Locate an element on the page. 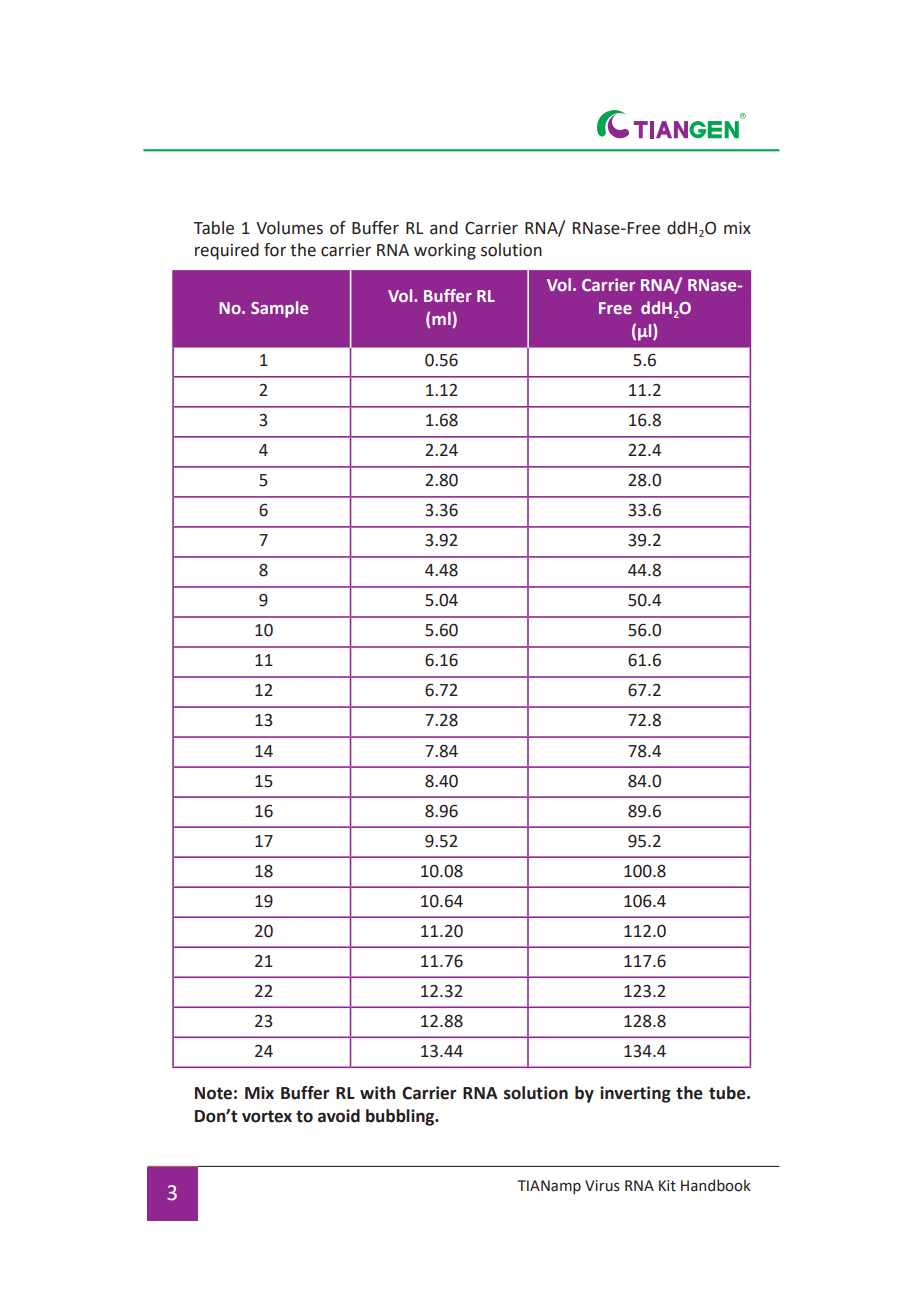  vortex is located at coordinates (267, 1116).
